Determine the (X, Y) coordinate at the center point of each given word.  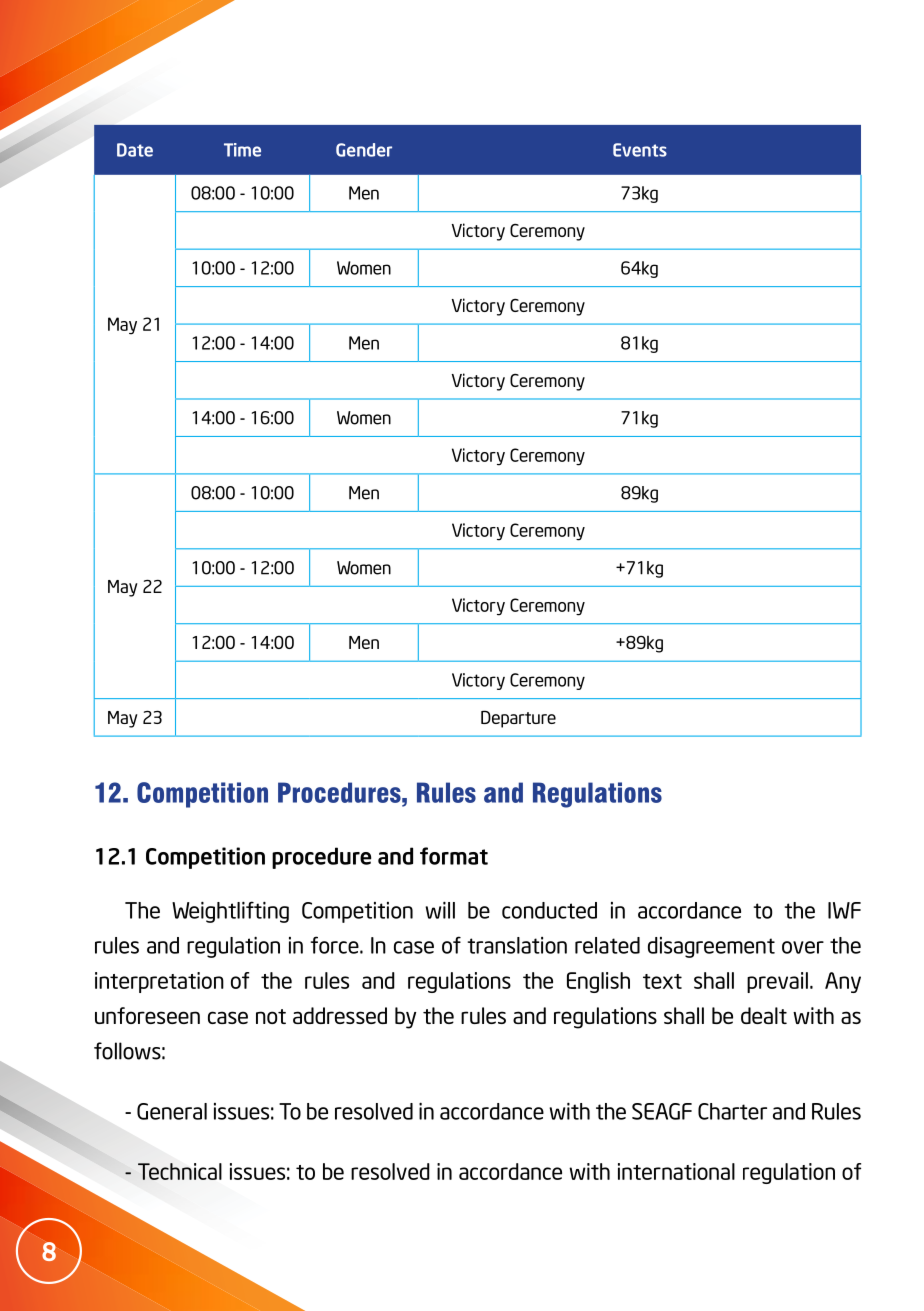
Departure (518, 719)
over (803, 947)
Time (242, 150)
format (454, 856)
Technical (180, 1171)
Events (640, 150)
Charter (732, 1111)
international (676, 1171)
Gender (364, 150)
